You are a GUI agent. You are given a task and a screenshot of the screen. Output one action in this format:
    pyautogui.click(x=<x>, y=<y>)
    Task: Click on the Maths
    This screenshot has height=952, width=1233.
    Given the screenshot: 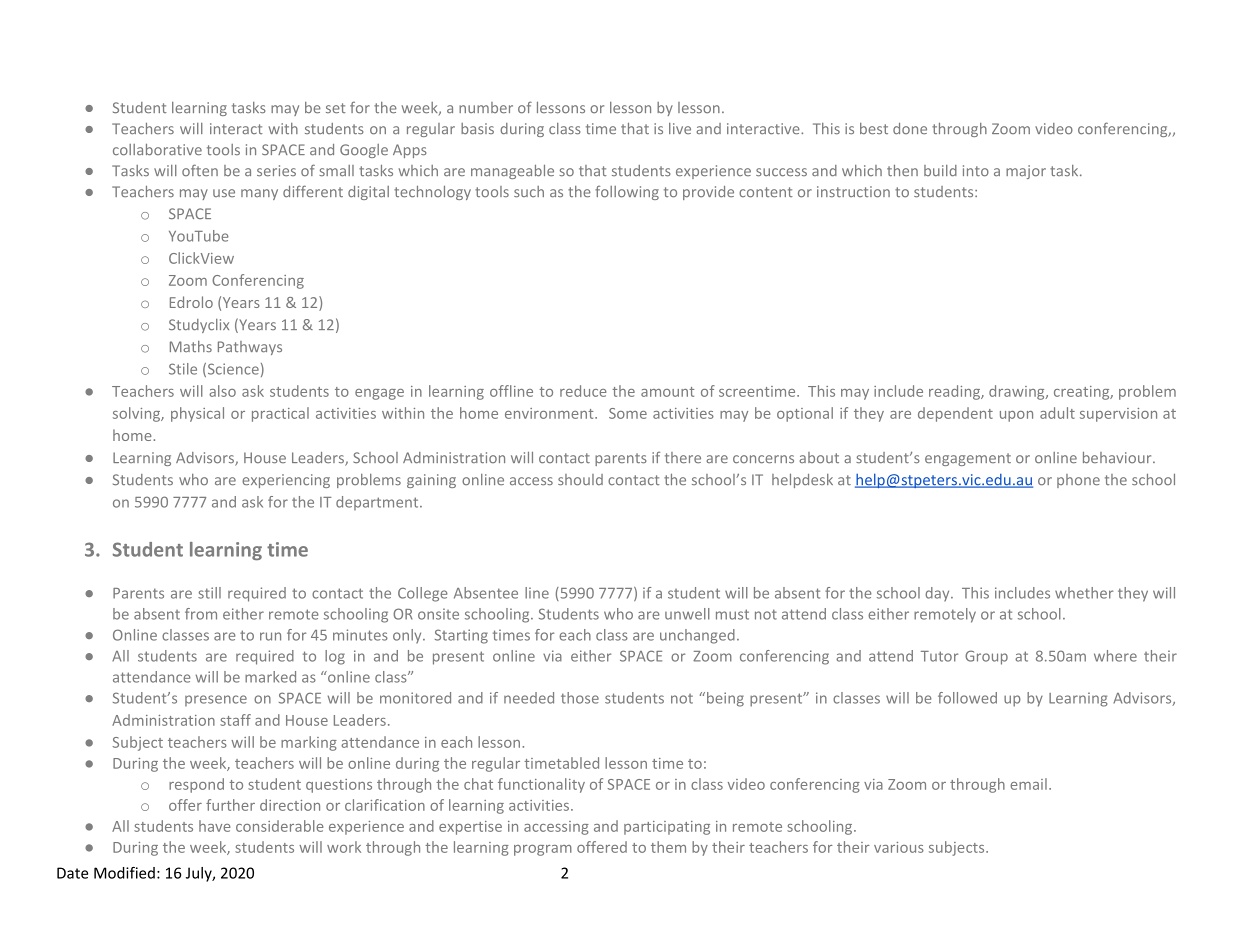 What is the action you would take?
    pyautogui.click(x=191, y=346)
